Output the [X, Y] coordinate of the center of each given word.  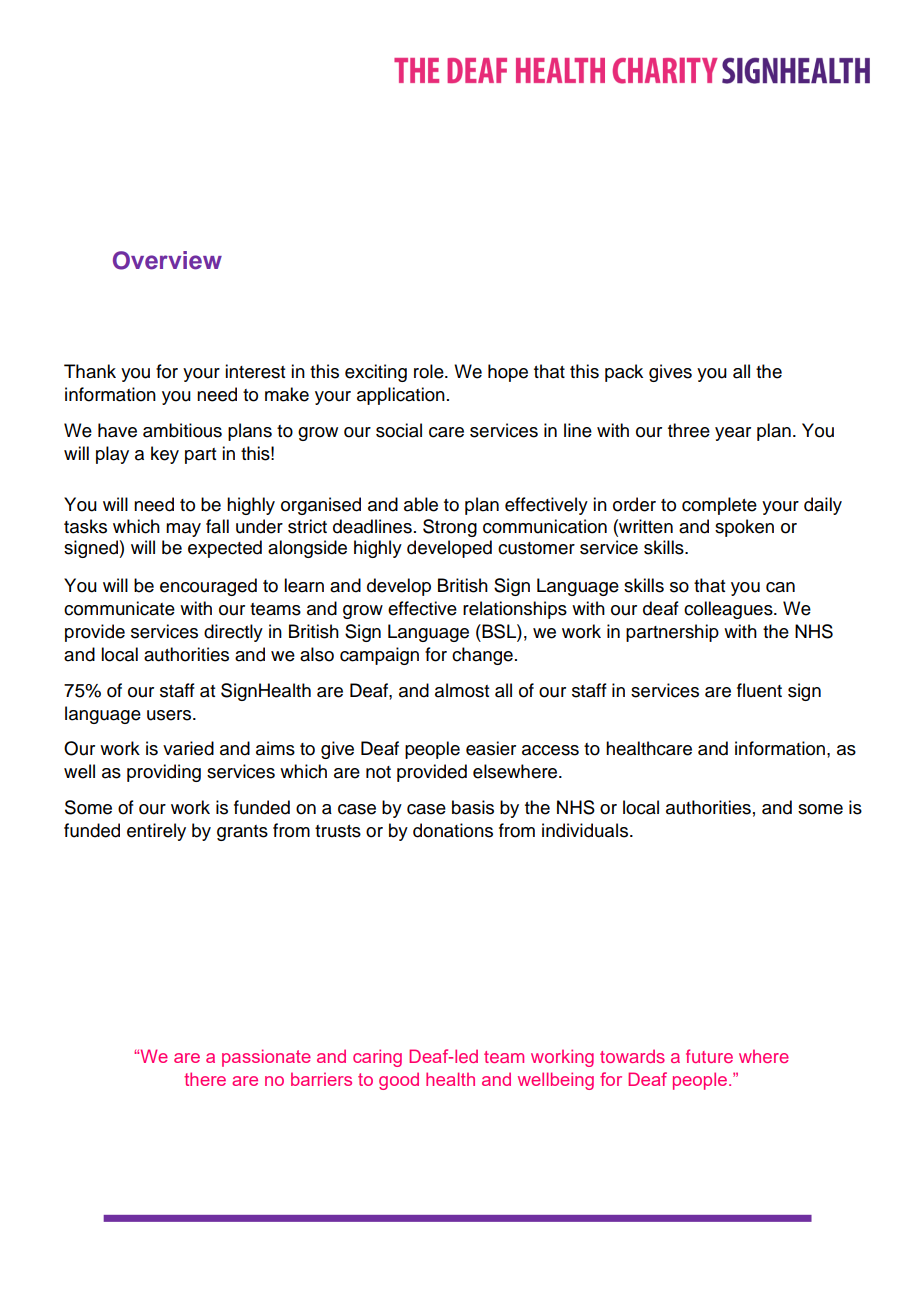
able [421, 504]
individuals [586, 830]
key [165, 455]
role [430, 371]
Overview [167, 260]
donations [453, 830]
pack [624, 373]
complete [719, 506]
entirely [156, 832]
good [399, 1081]
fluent [759, 690]
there [205, 1079]
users [170, 715]
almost [462, 690]
